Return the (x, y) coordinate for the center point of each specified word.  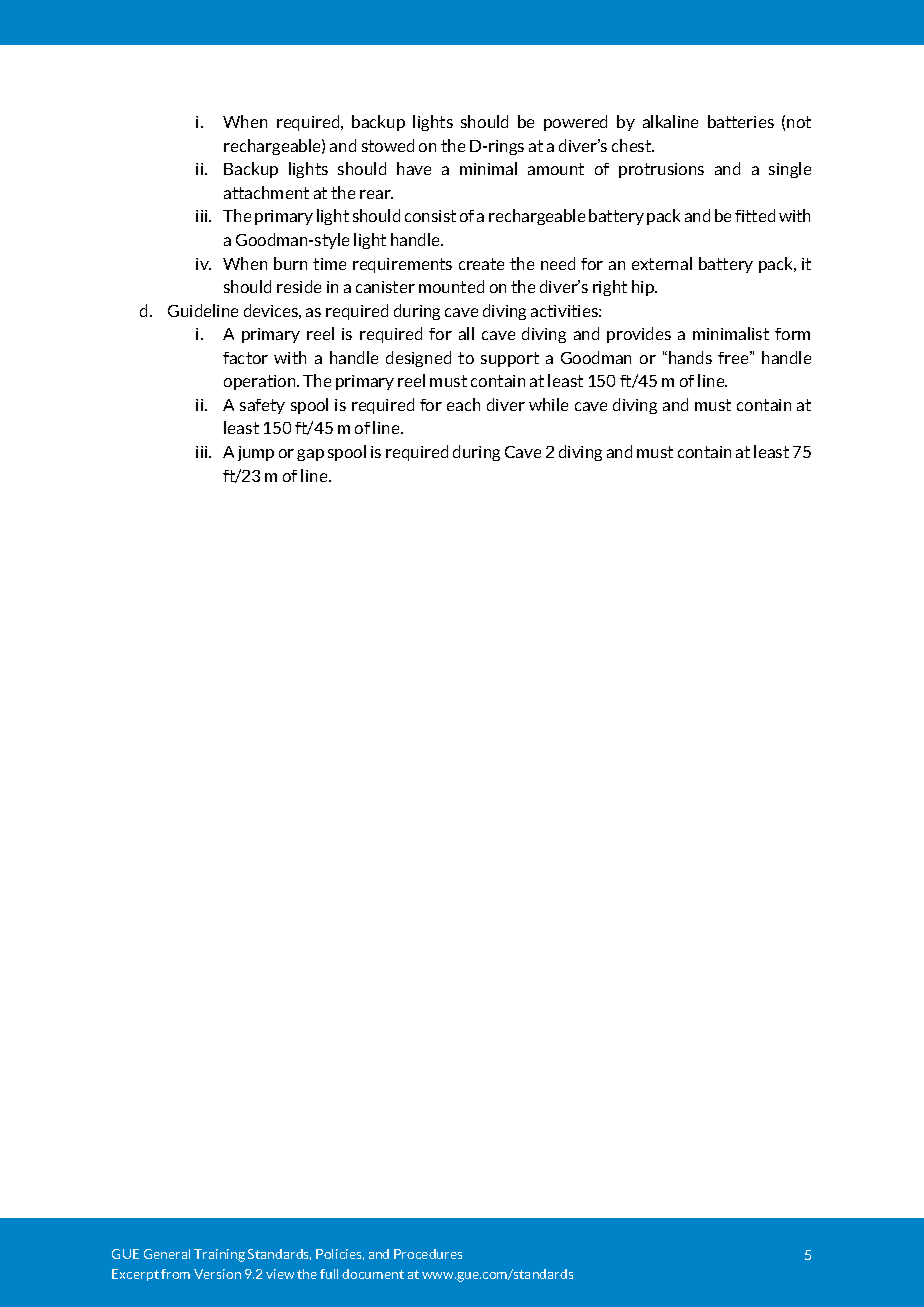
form (792, 334)
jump (256, 453)
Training (219, 1255)
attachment (266, 192)
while (548, 404)
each (463, 404)
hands (690, 357)
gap (310, 455)
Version (217, 1274)
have (414, 168)
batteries (741, 121)
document (373, 1274)
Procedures (428, 1254)
